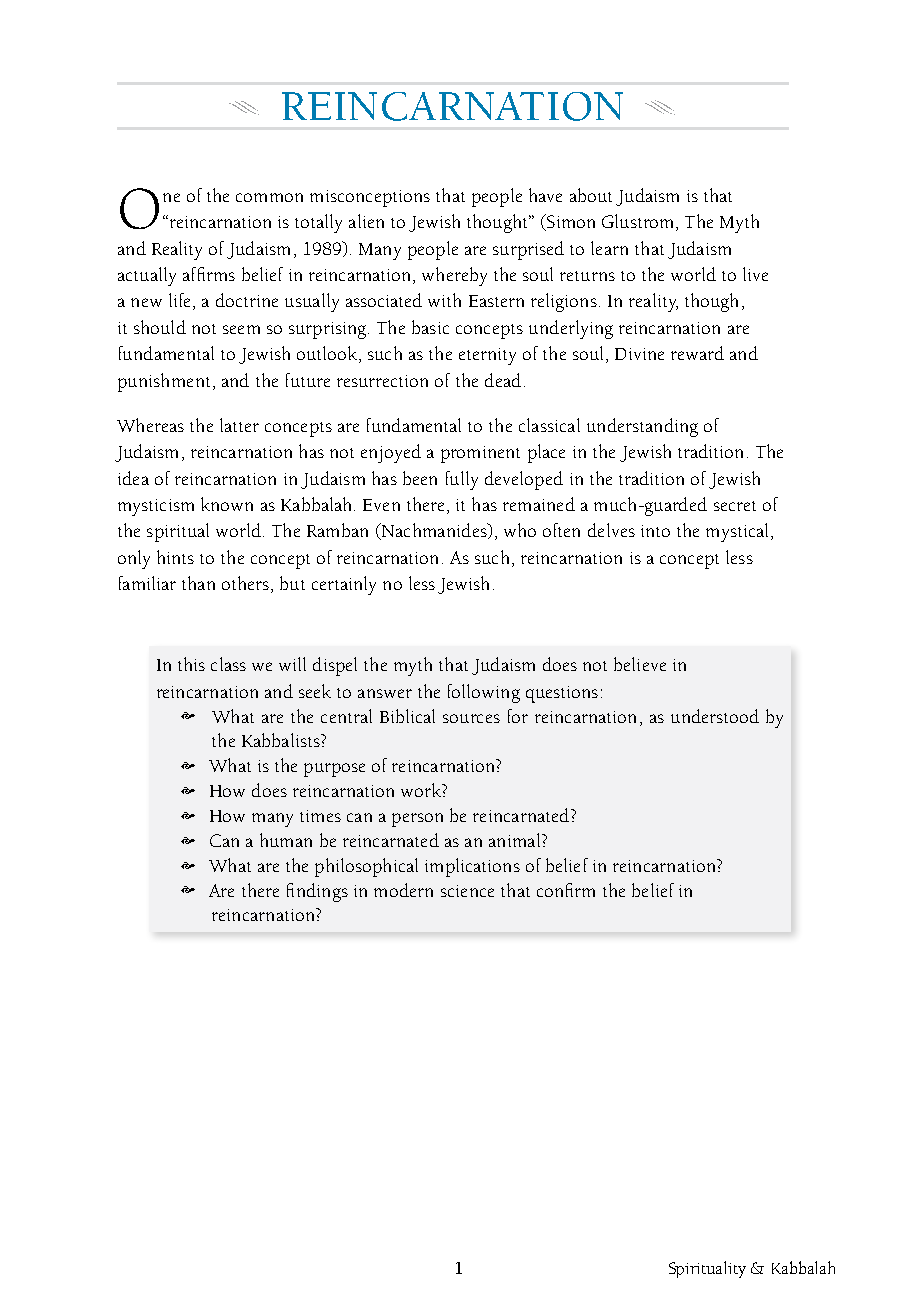 This screenshot has width=924, height=1308. I want to click on human, so click(286, 840).
